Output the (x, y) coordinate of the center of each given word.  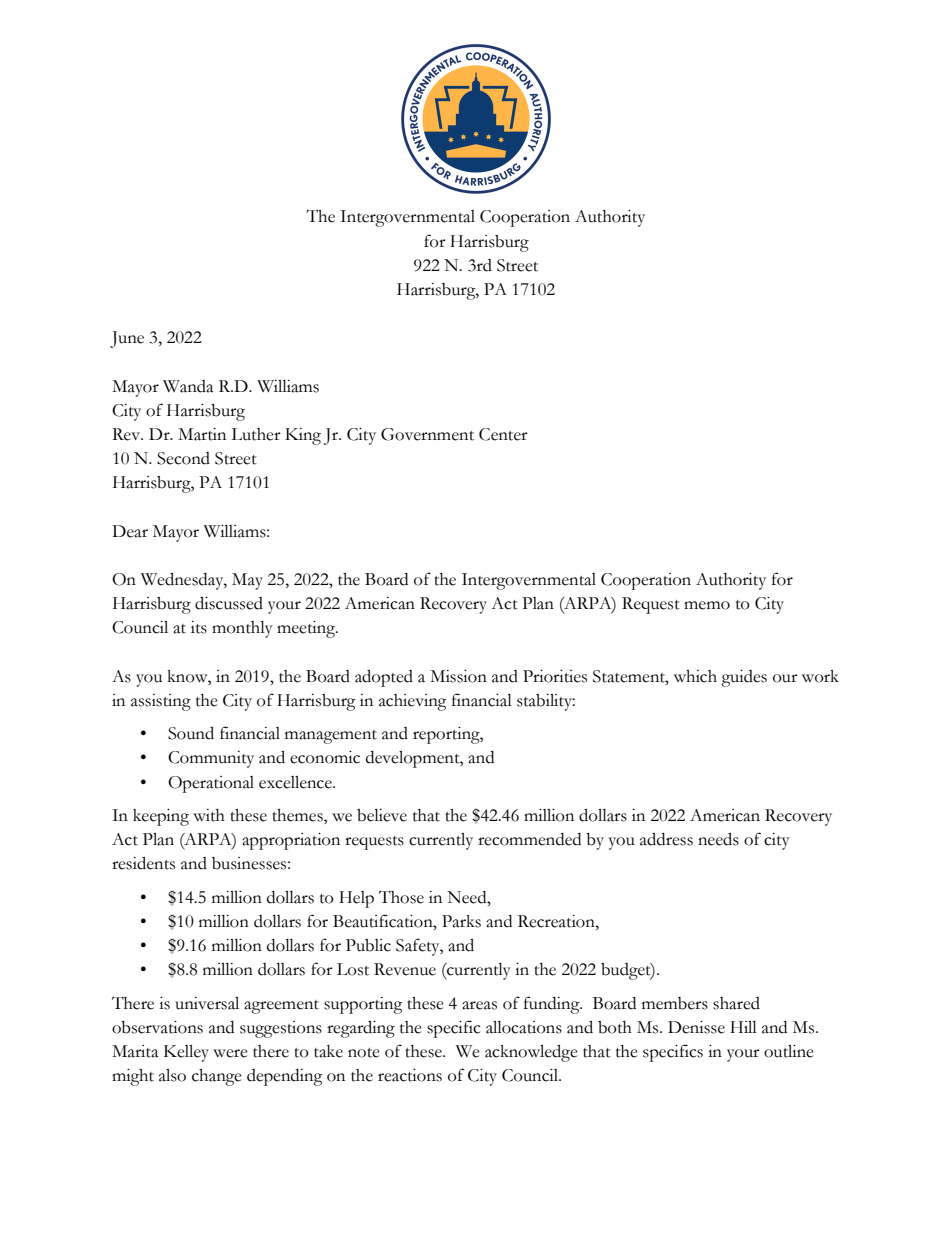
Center (503, 434)
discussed (229, 603)
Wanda (188, 386)
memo (707, 605)
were (230, 1053)
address (666, 839)
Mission (458, 676)
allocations (524, 1027)
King (303, 436)
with (209, 815)
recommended (529, 839)
